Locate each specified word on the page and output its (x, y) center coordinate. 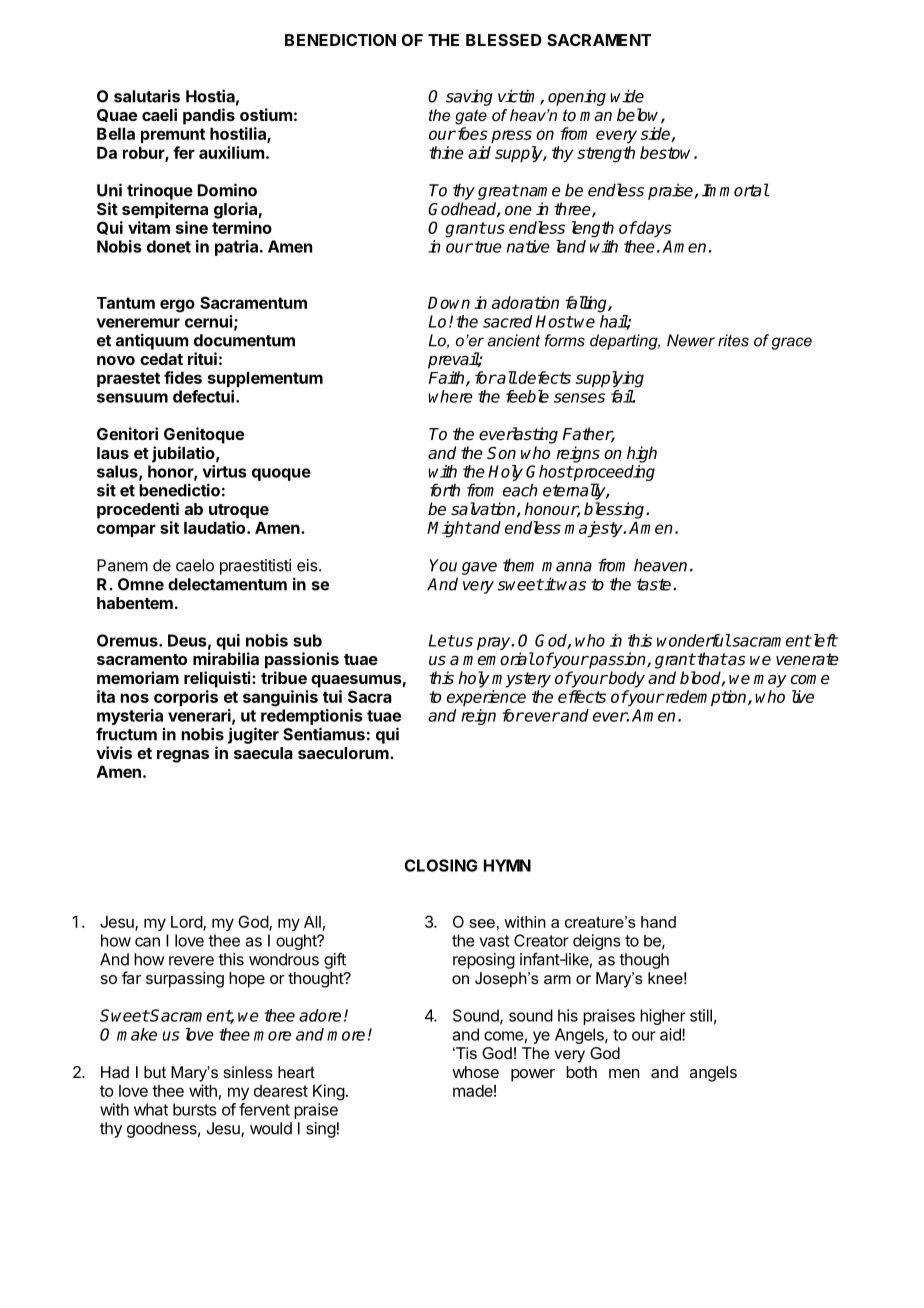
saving (469, 98)
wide (627, 96)
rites (733, 340)
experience (486, 698)
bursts (195, 1109)
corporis (186, 698)
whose (475, 1072)
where (450, 396)
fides (183, 377)
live (803, 696)
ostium (266, 114)
